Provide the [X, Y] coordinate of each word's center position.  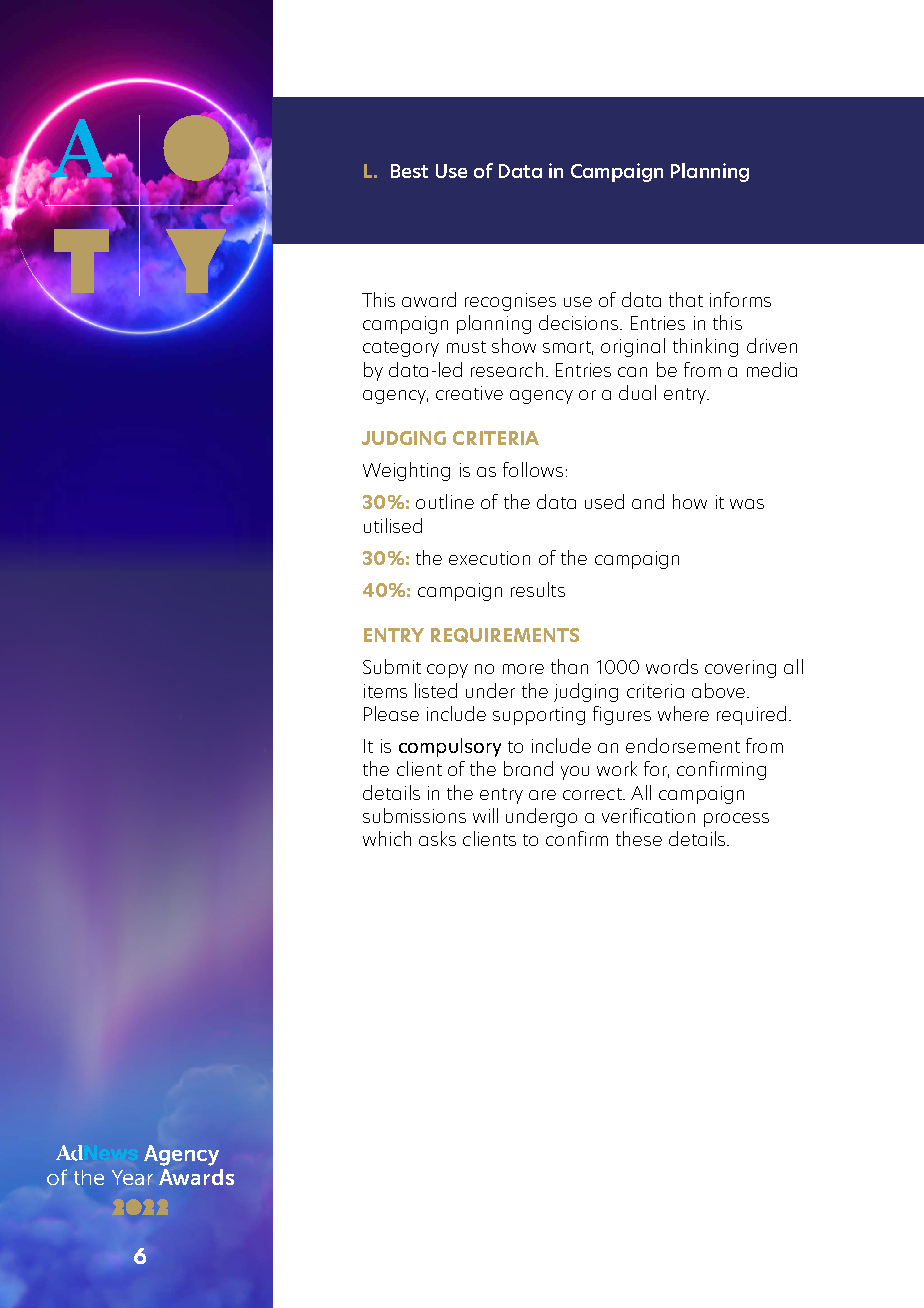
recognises [510, 302]
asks [437, 838]
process [736, 820]
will [485, 815]
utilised [393, 525]
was [747, 504]
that [686, 299]
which [387, 838]
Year [132, 1177]
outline [445, 501]
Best [409, 171]
